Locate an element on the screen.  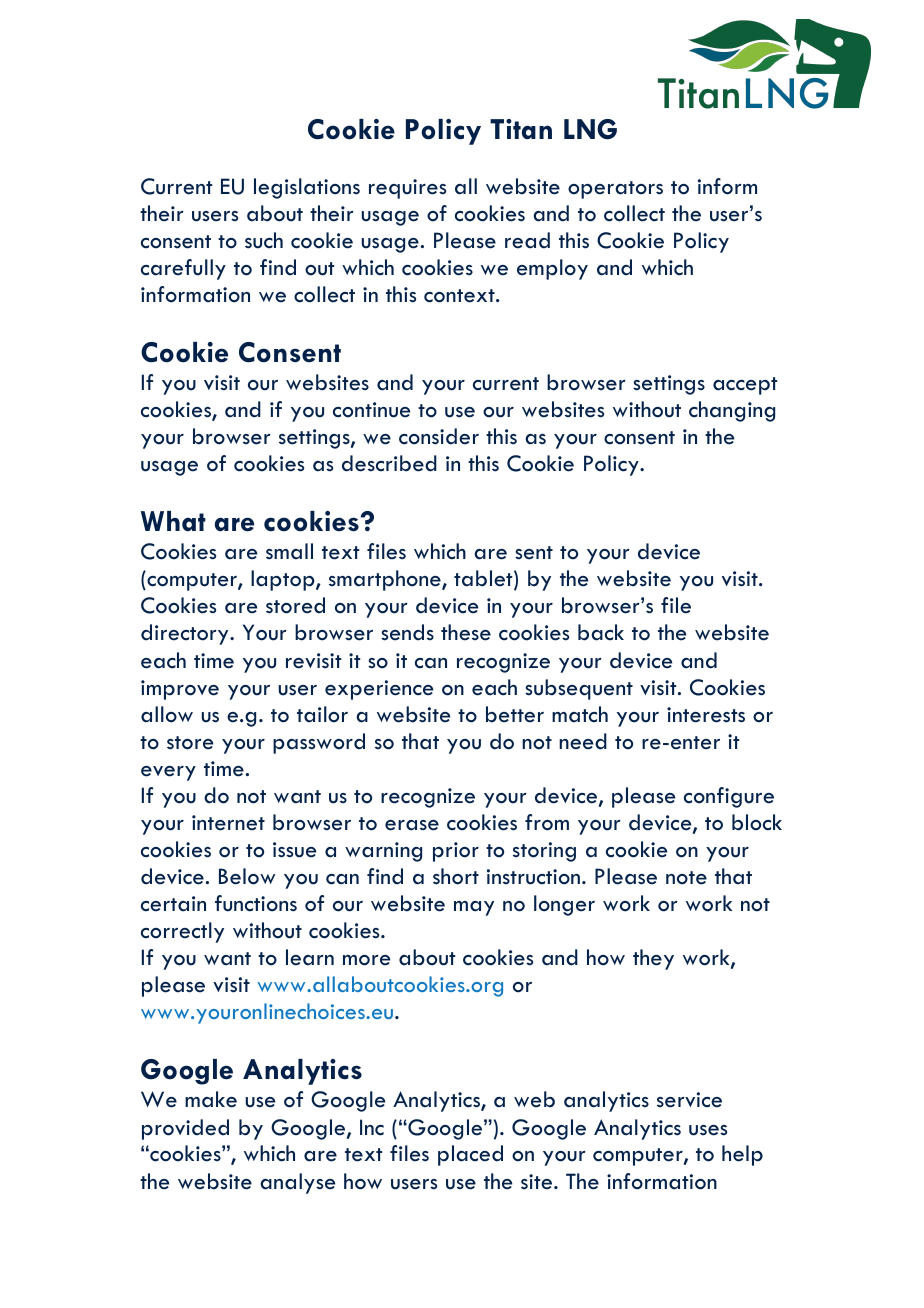
operators is located at coordinates (615, 190).
